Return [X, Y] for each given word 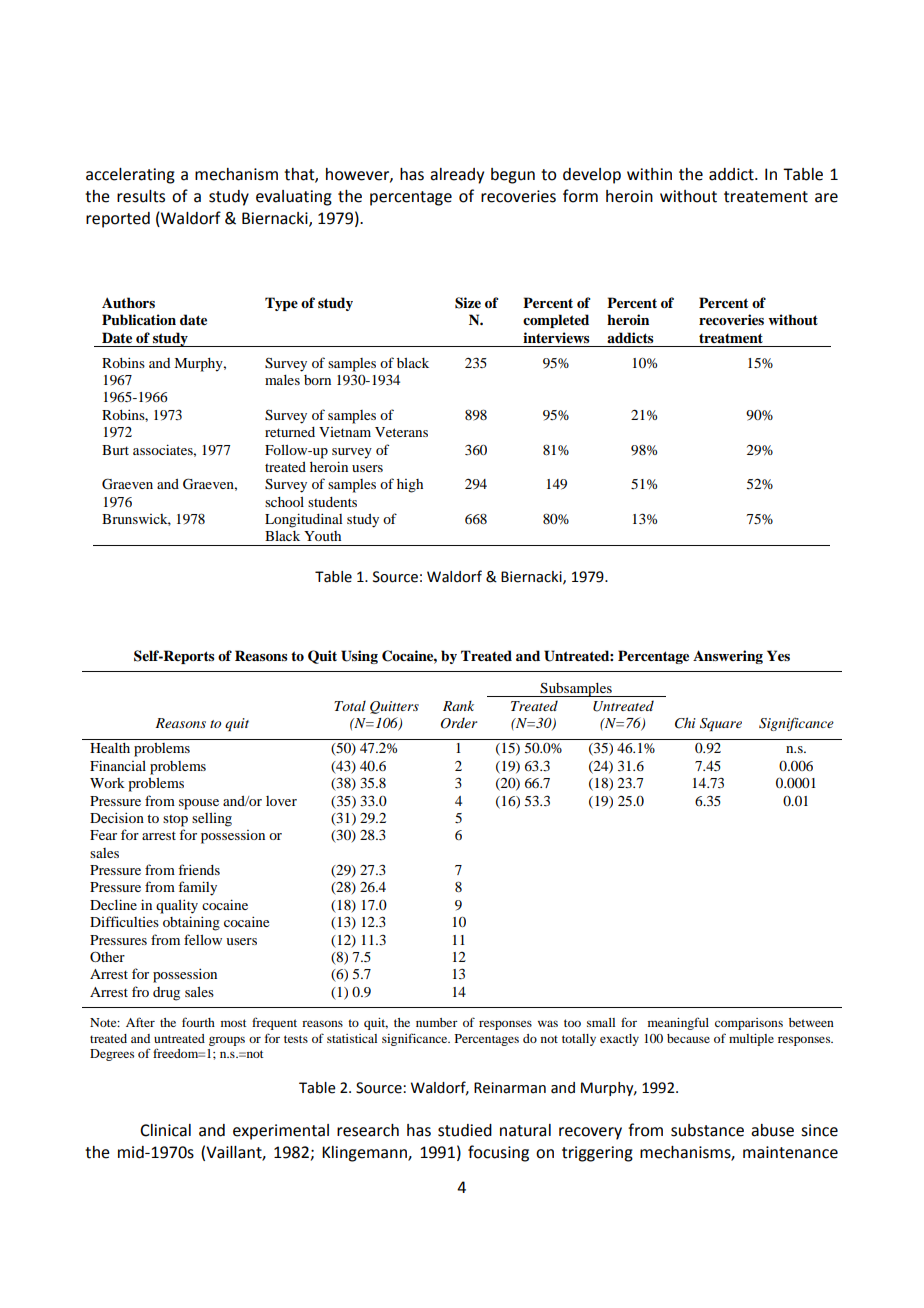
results [141, 196]
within [649, 174]
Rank [458, 705]
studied [465, 1130]
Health [110, 748]
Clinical [165, 1130]
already [457, 176]
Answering [728, 657]
